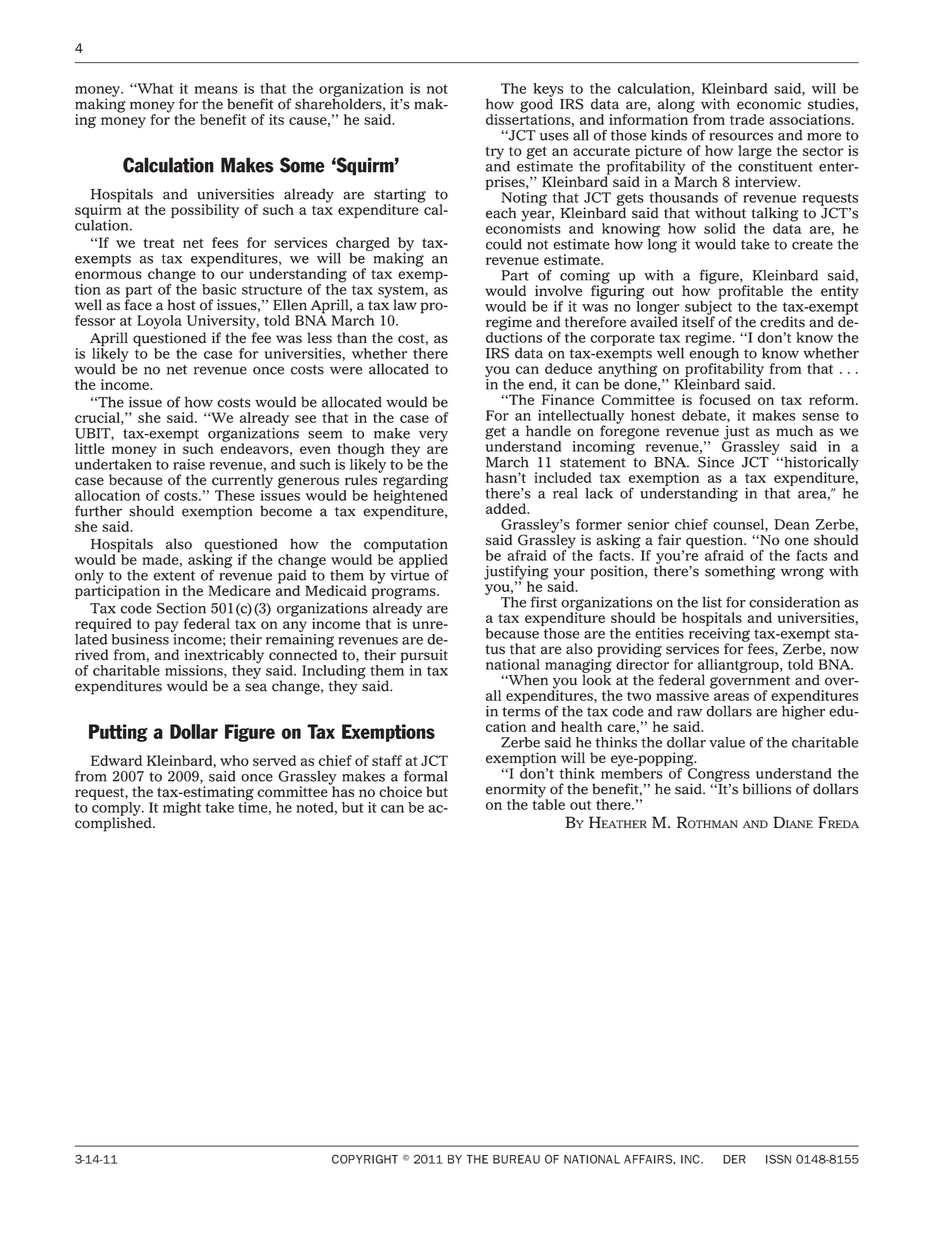  What do you see at coordinates (495, 152) in the screenshot?
I see `try` at bounding box center [495, 152].
